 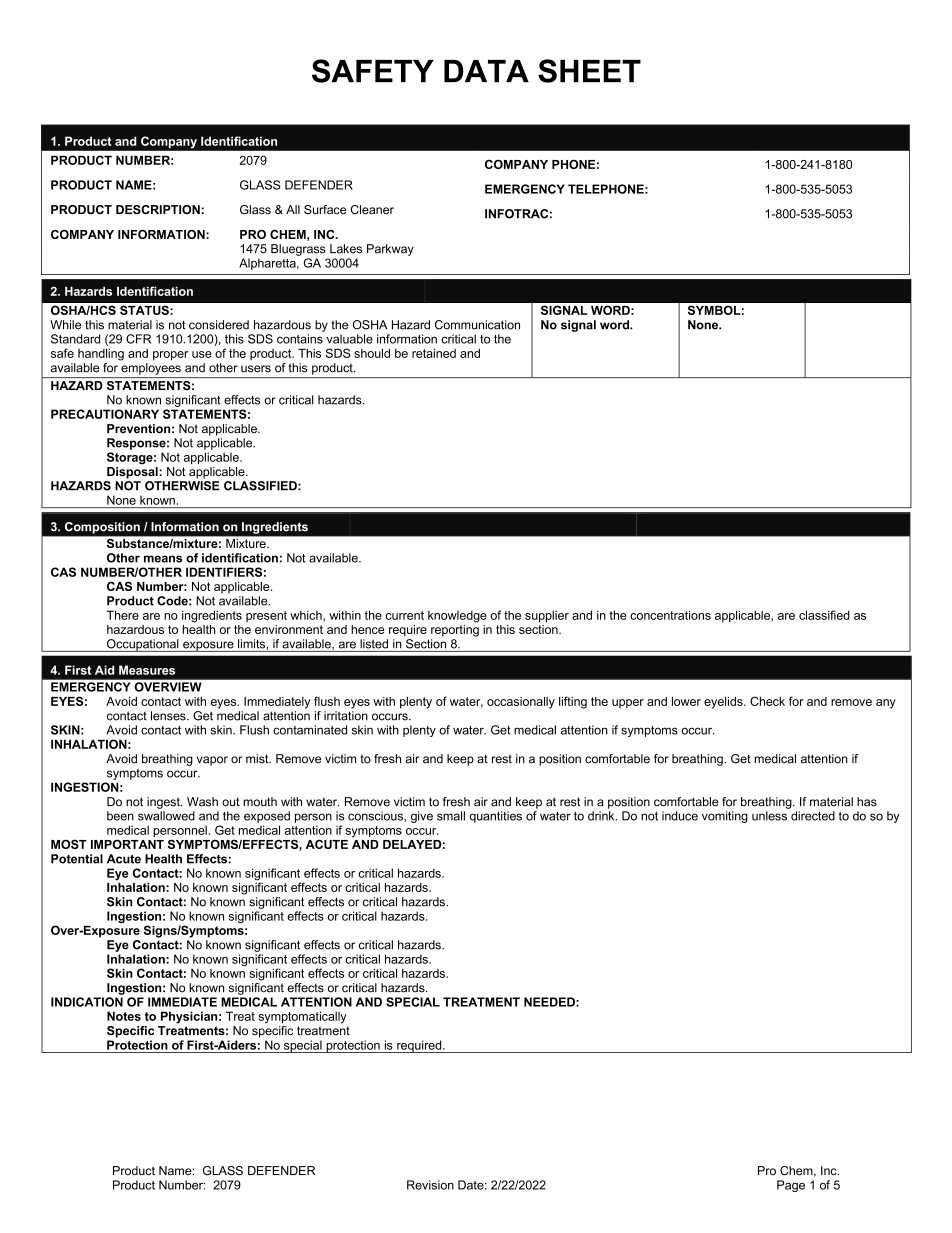 I want to click on DATA, so click(x=486, y=71).
